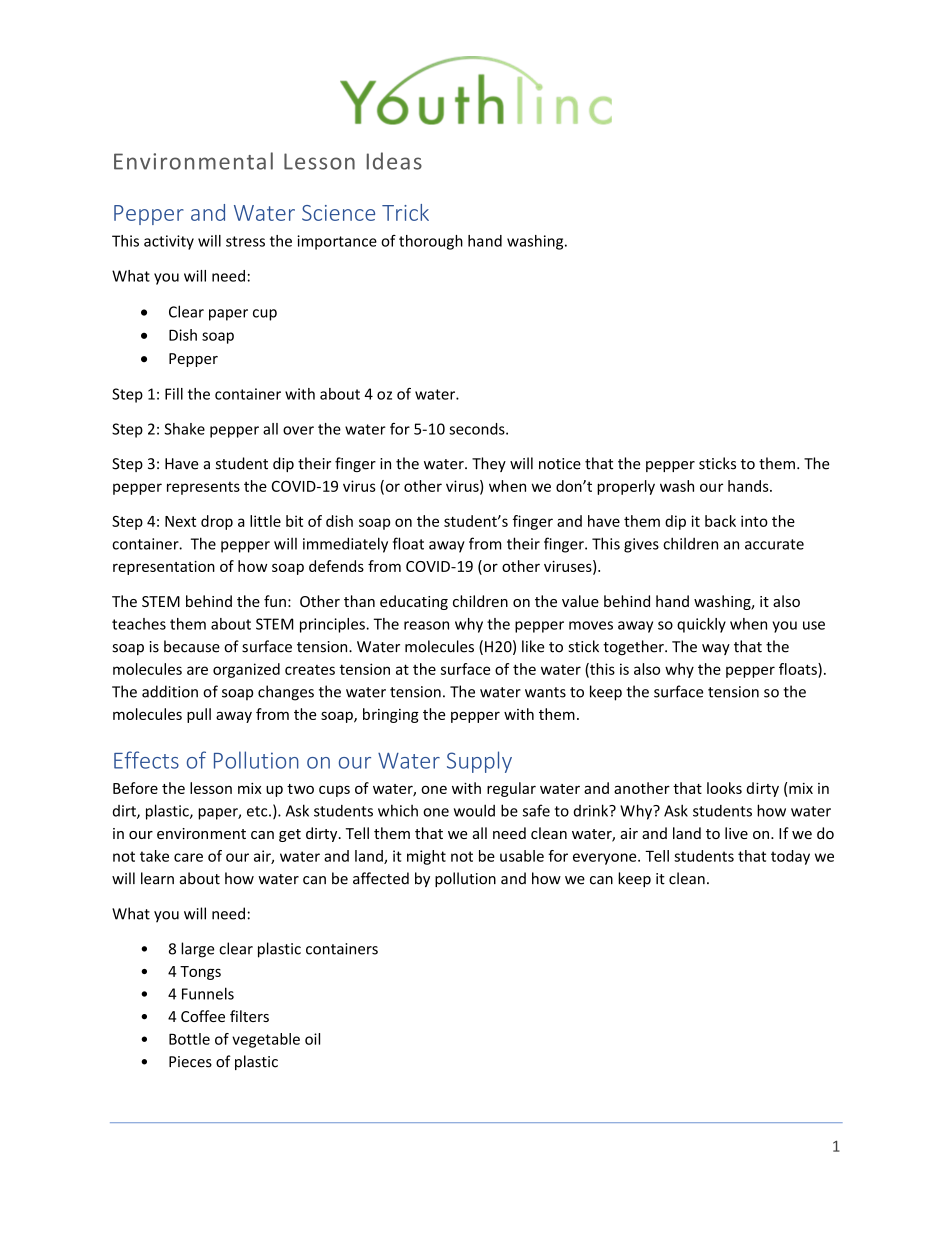 Image resolution: width=952 pixels, height=1233 pixels. Describe the element at coordinates (431, 242) in the document. I see `thorough` at that location.
